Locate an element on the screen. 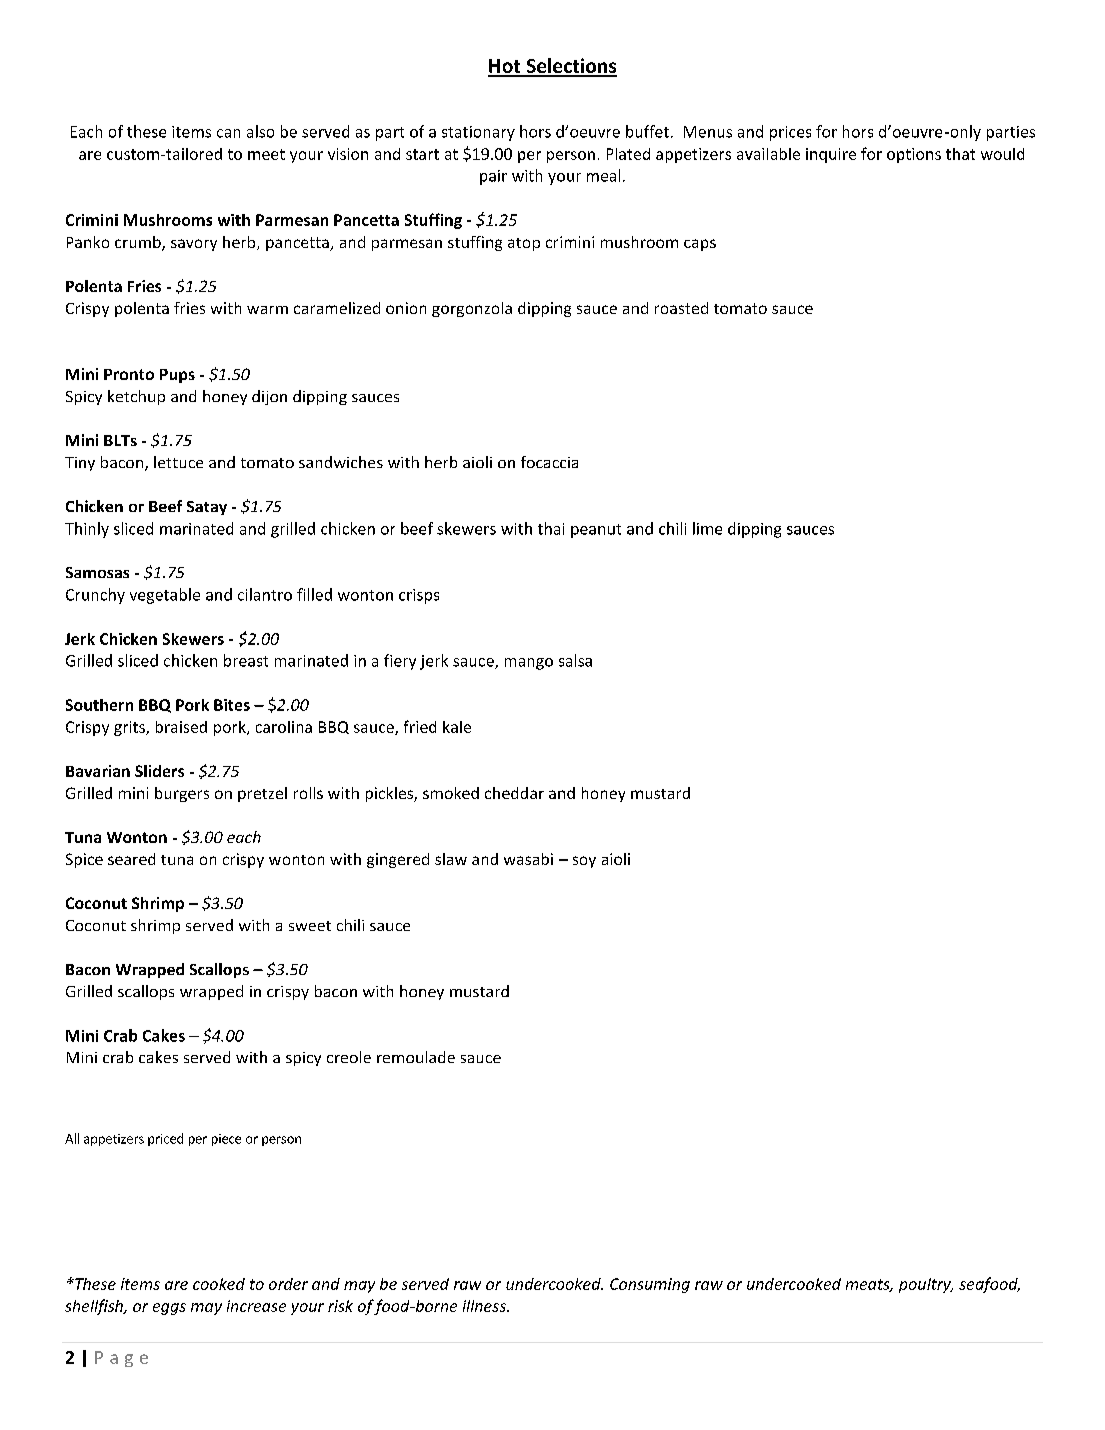 The width and height of the screenshot is (1105, 1430). priced is located at coordinates (165, 1139).
